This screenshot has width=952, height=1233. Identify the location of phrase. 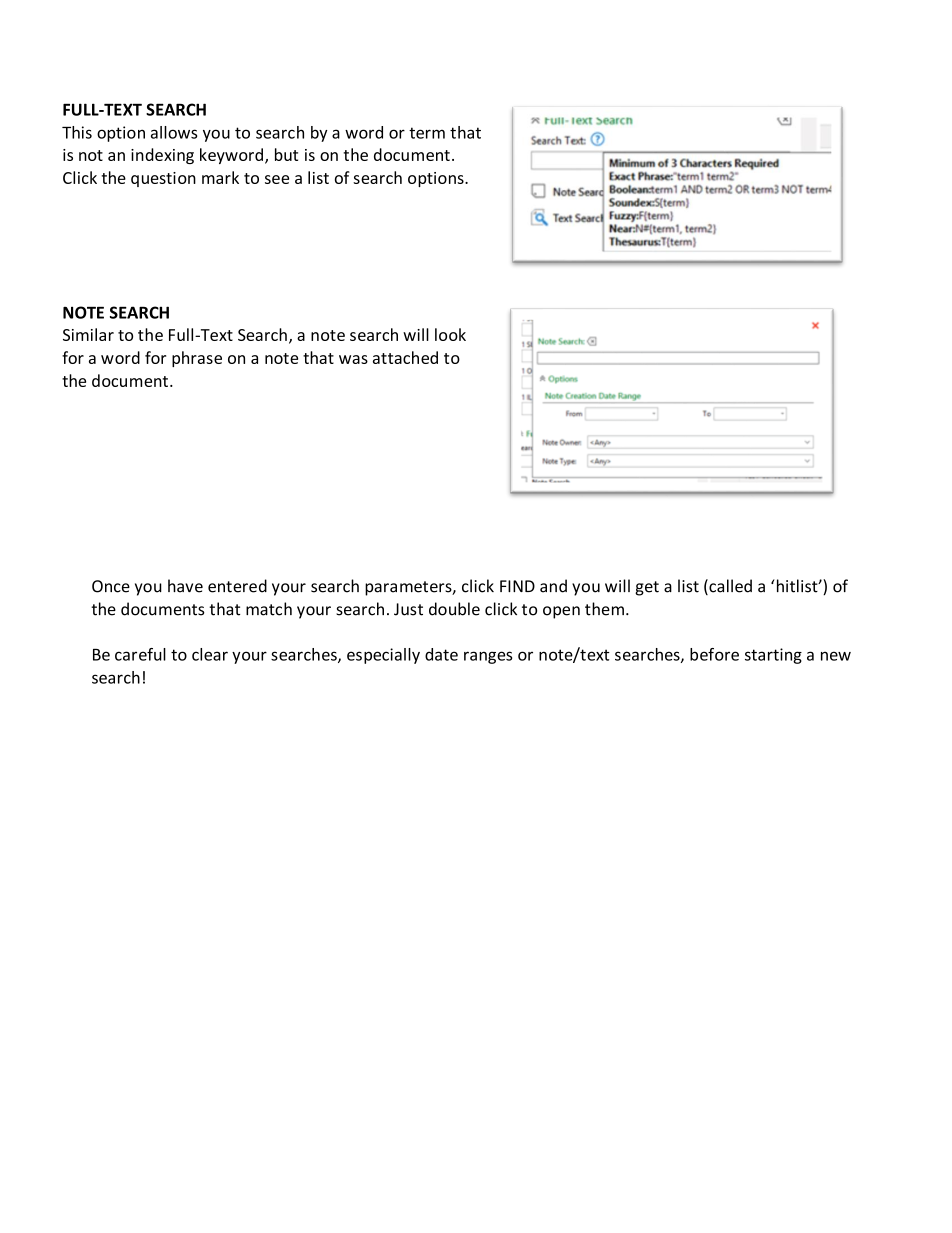
(197, 359).
